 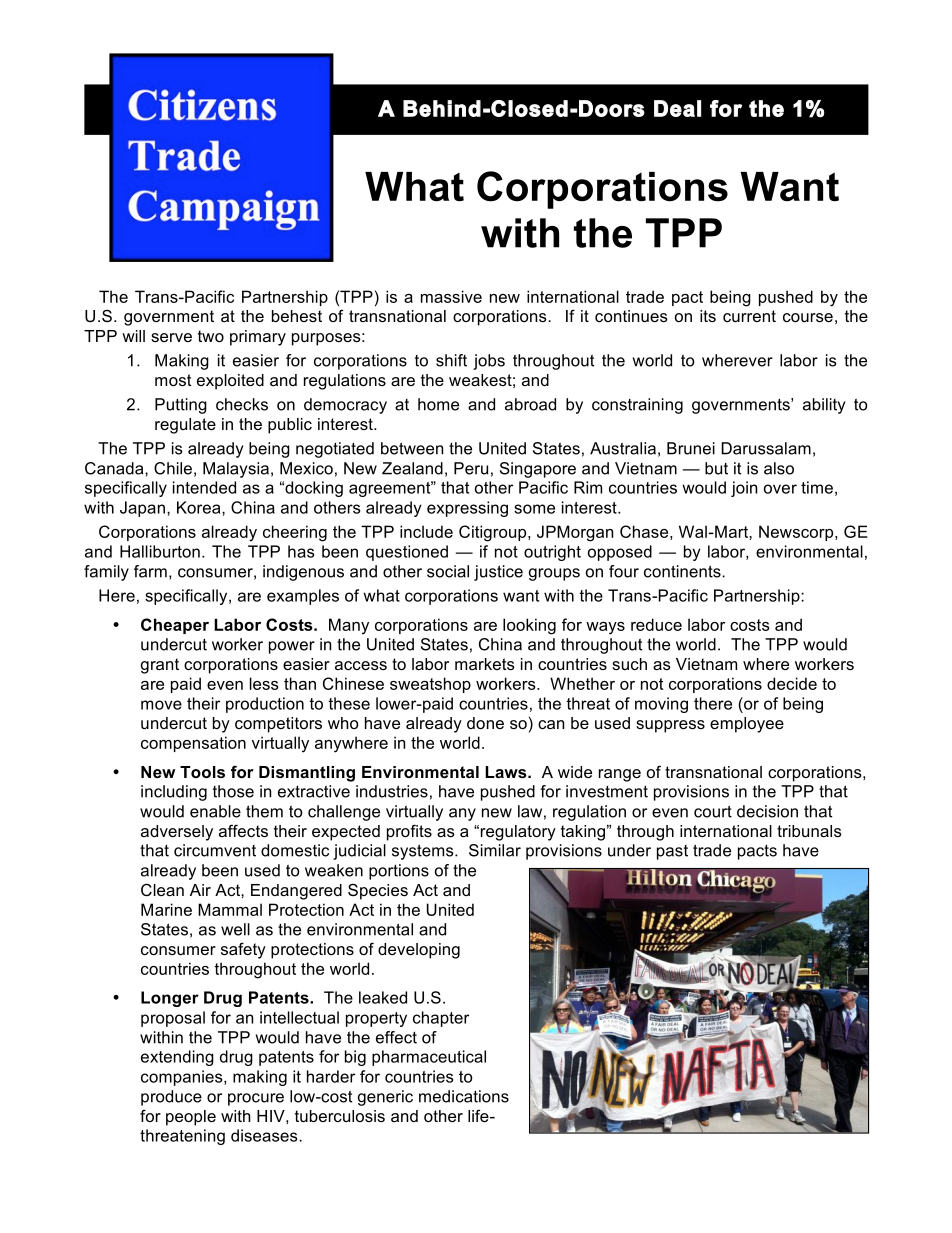 What do you see at coordinates (749, 316) in the screenshot?
I see `current` at bounding box center [749, 316].
